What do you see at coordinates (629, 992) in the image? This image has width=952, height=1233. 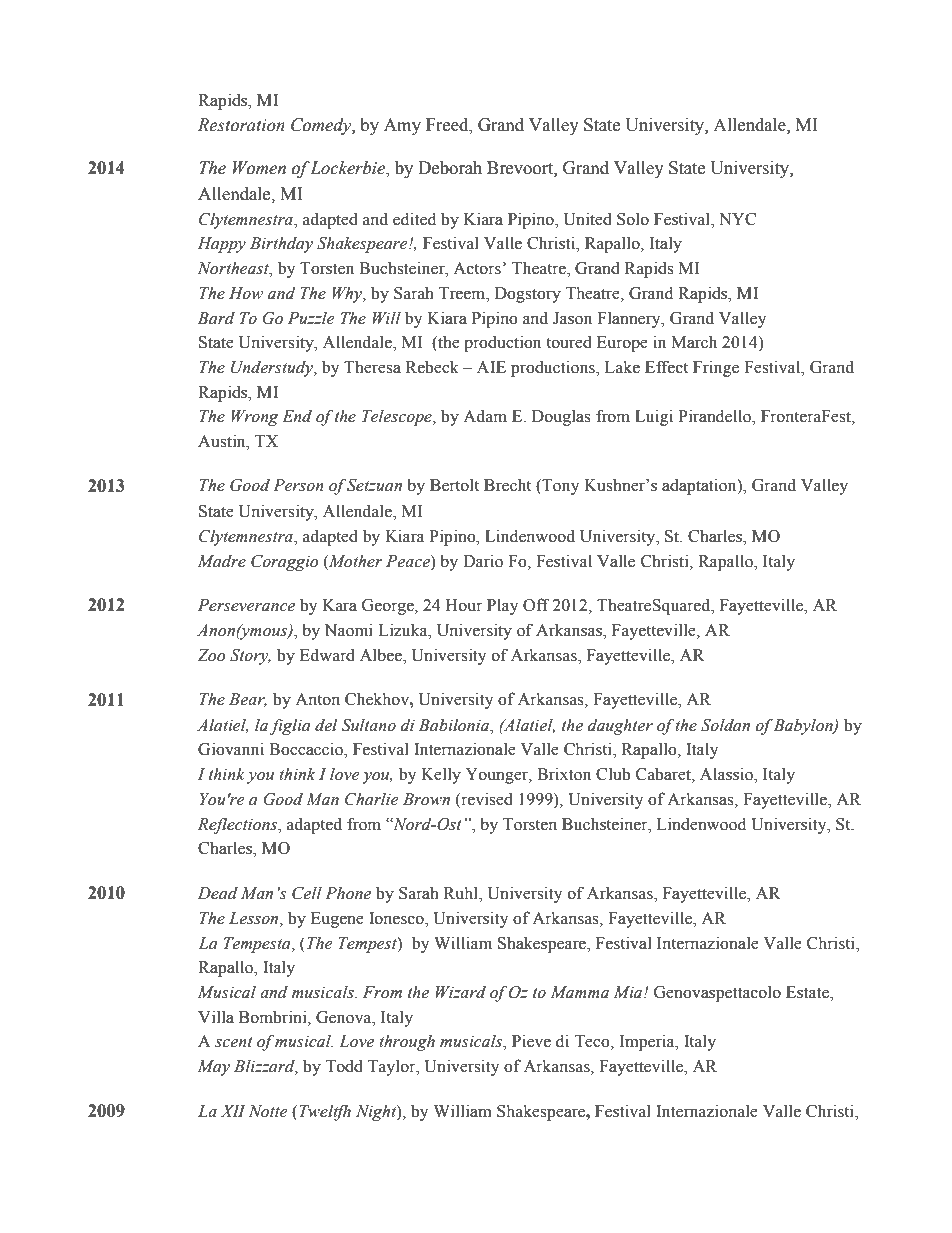 I see `Mia` at bounding box center [629, 992].
